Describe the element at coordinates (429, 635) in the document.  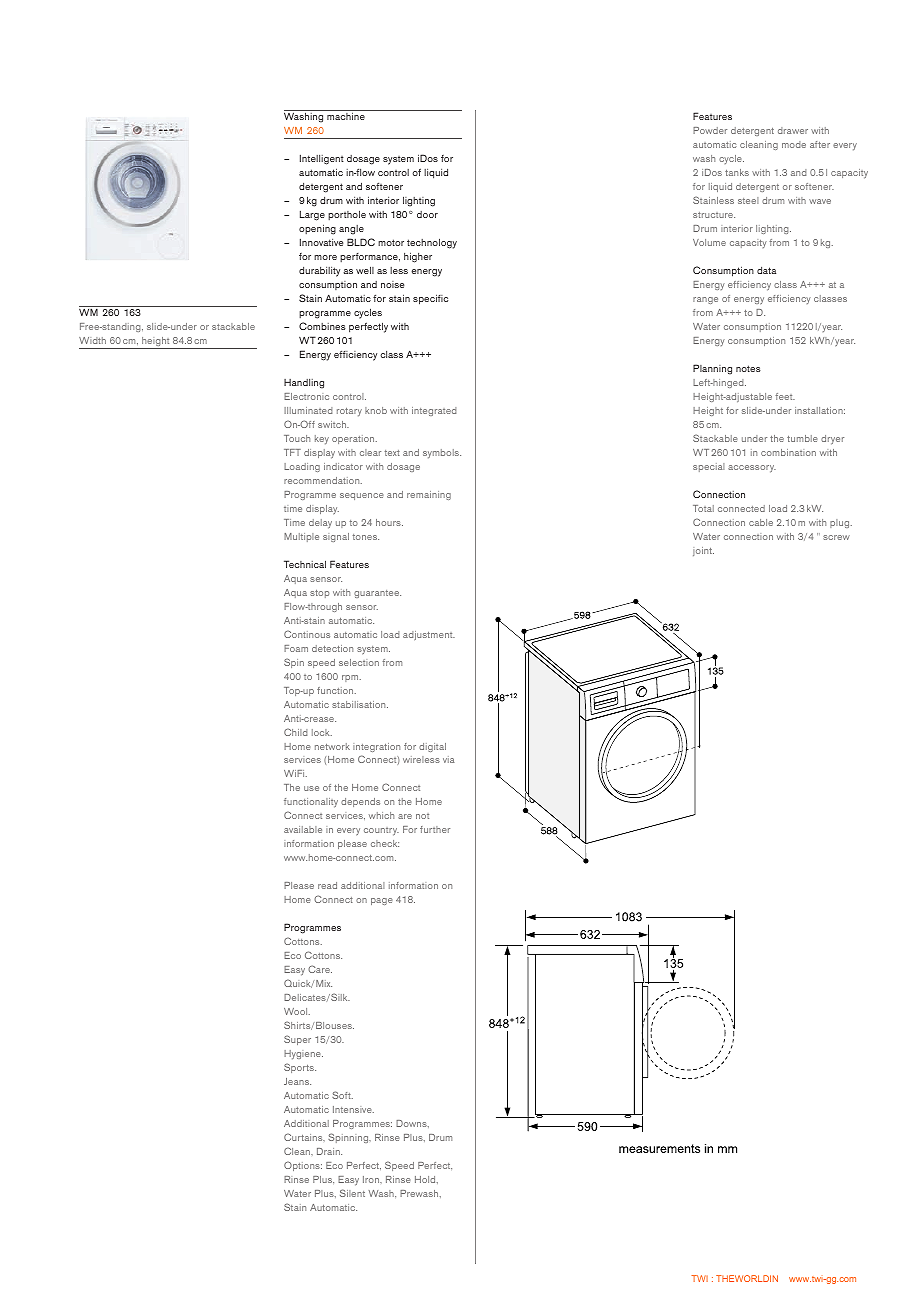
I see `adjustment` at that location.
